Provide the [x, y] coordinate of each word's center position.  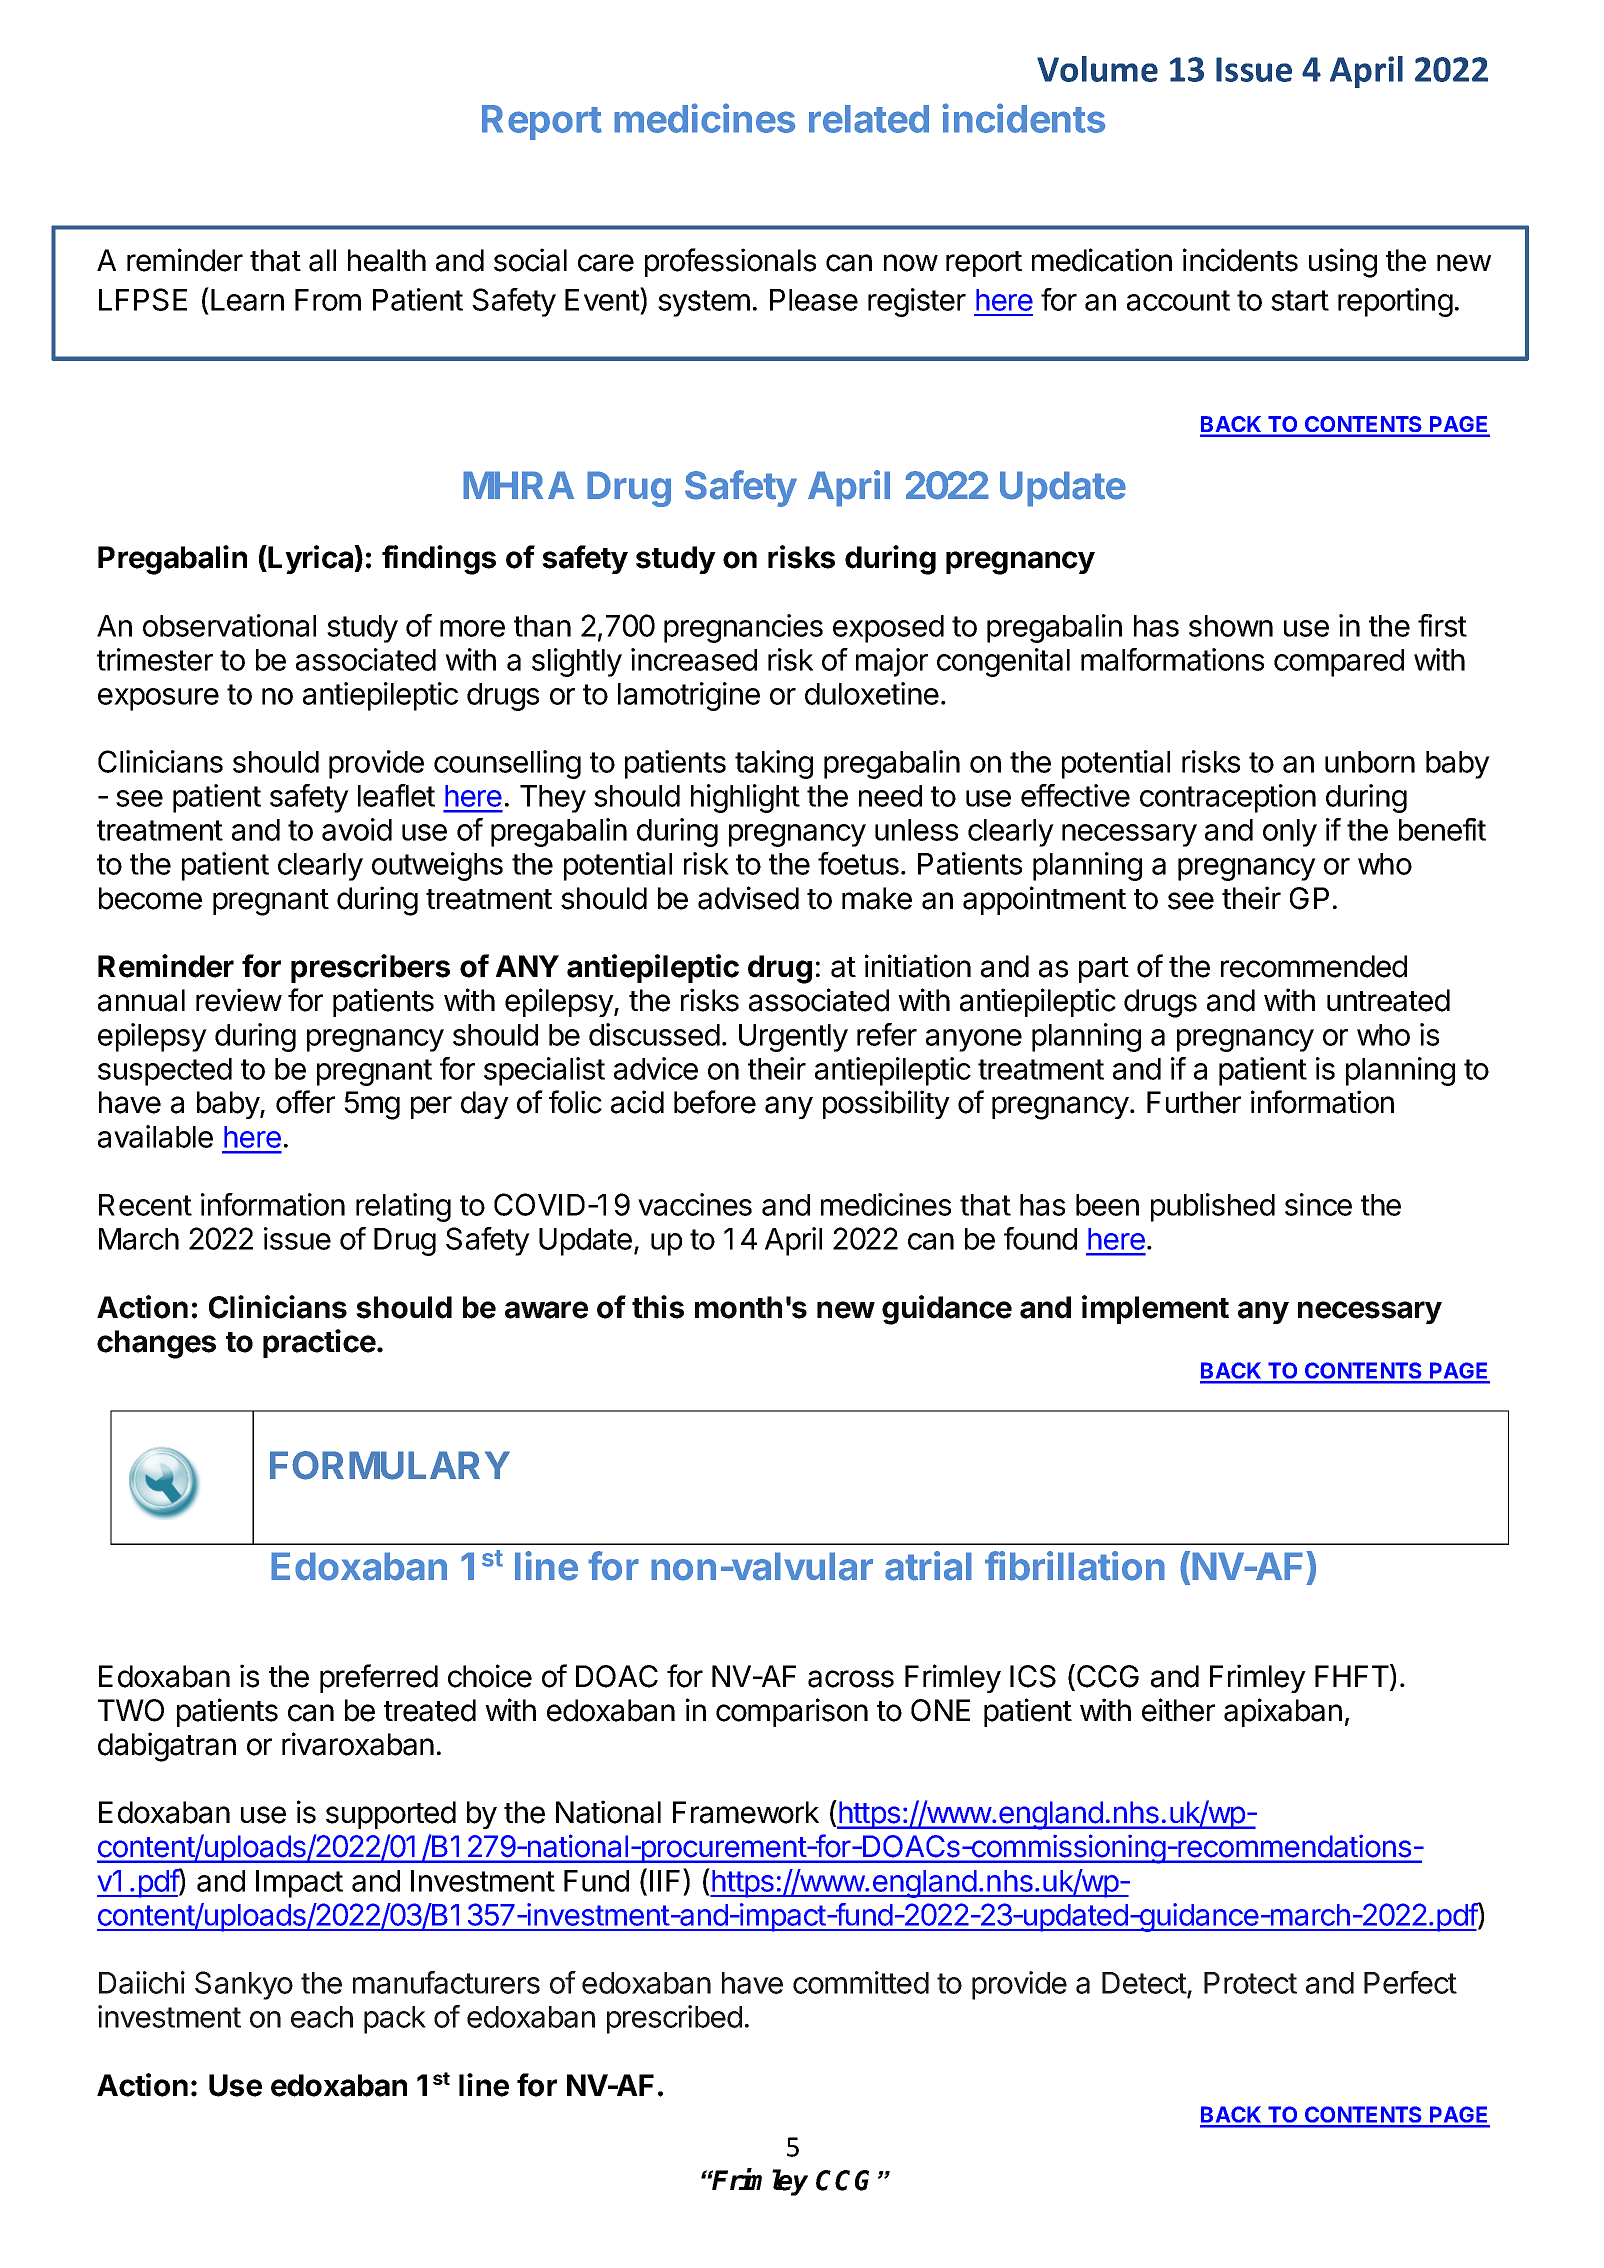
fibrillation [1075, 1566]
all [322, 260]
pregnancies [743, 628]
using [1343, 263]
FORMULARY [390, 1465]
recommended [1314, 966]
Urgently [793, 1038]
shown [1231, 626]
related [869, 119]
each [322, 2017]
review [239, 1000]
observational [229, 625]
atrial [928, 1566]
